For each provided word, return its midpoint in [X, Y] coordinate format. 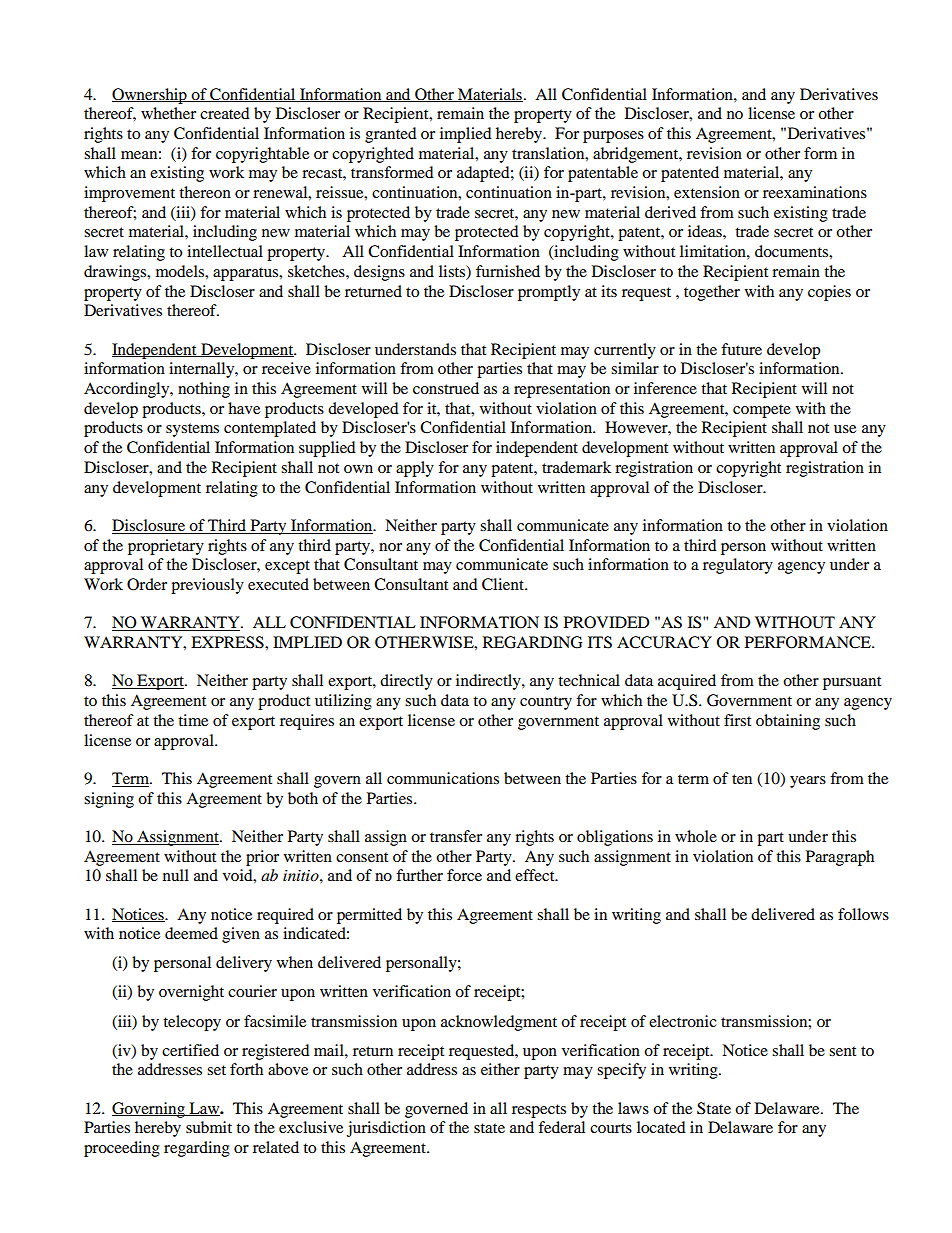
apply [415, 469]
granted [391, 135]
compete [762, 411]
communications [443, 778]
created [225, 113]
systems [192, 430]
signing [109, 800]
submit [209, 1127]
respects [539, 1111]
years [808, 782]
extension [707, 192]
